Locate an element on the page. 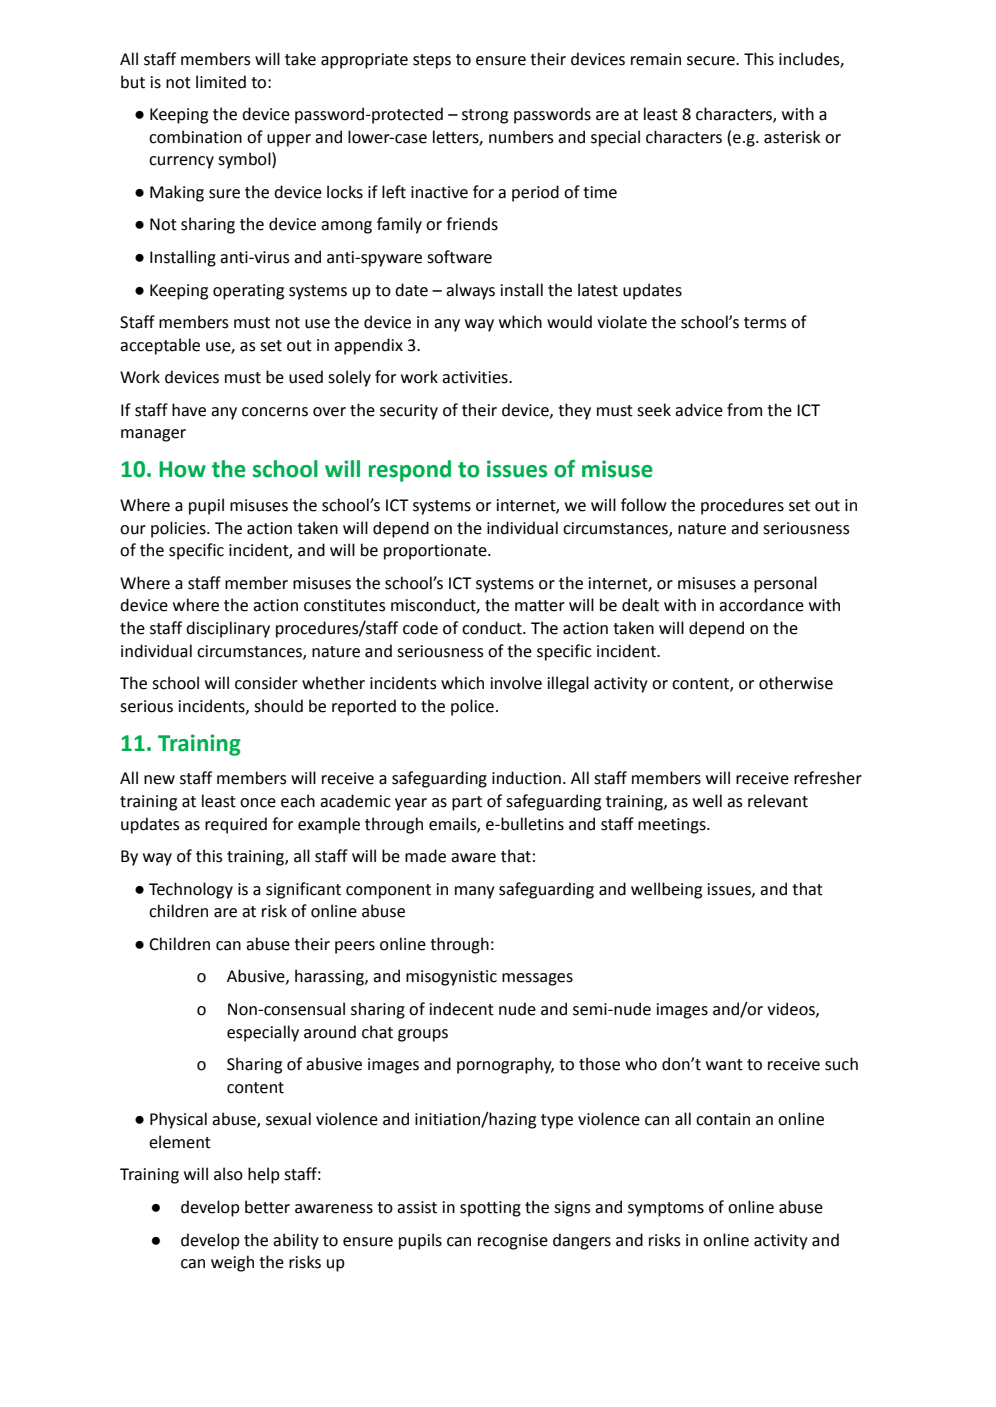  weigh is located at coordinates (232, 1263).
